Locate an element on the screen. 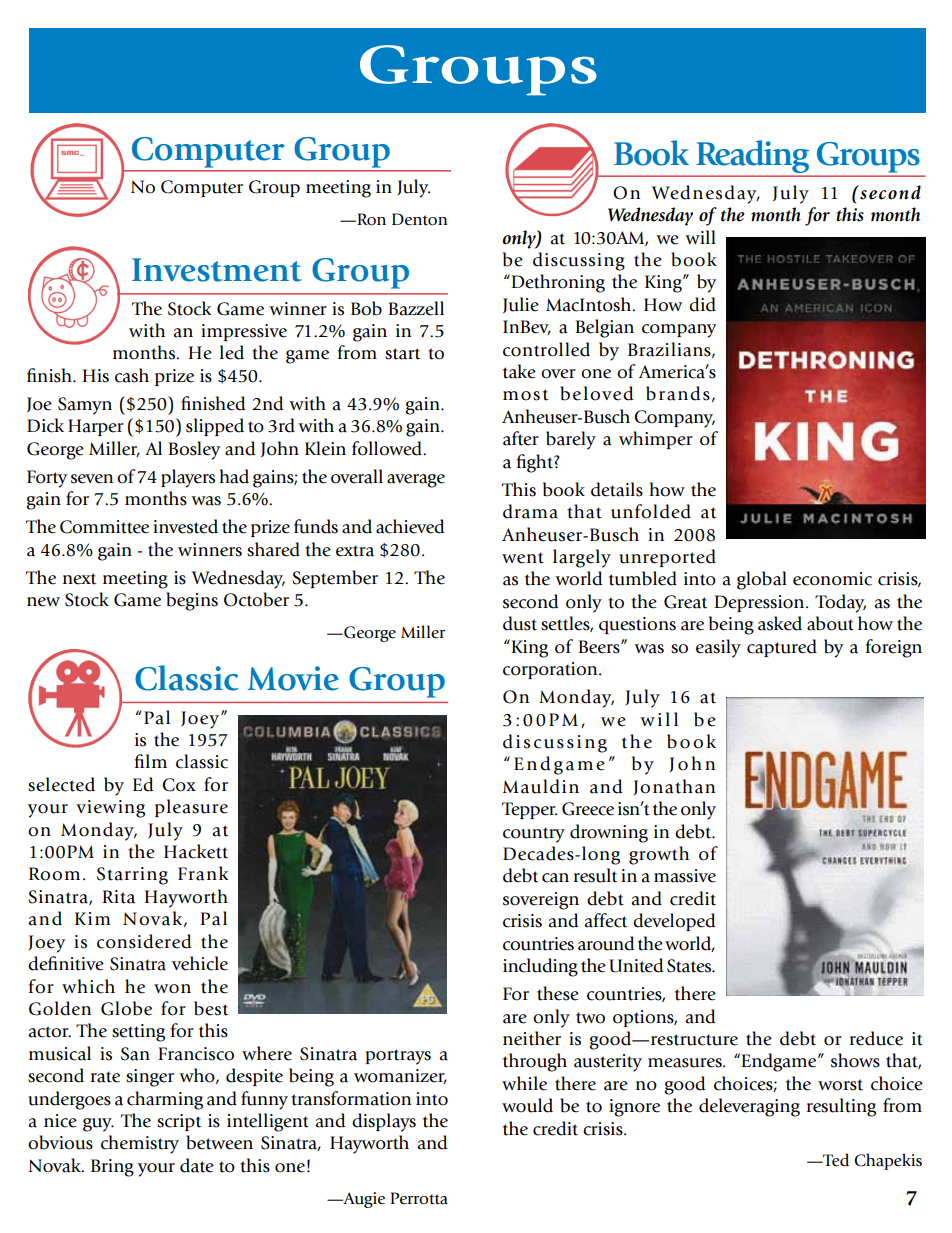  after is located at coordinates (521, 438).
